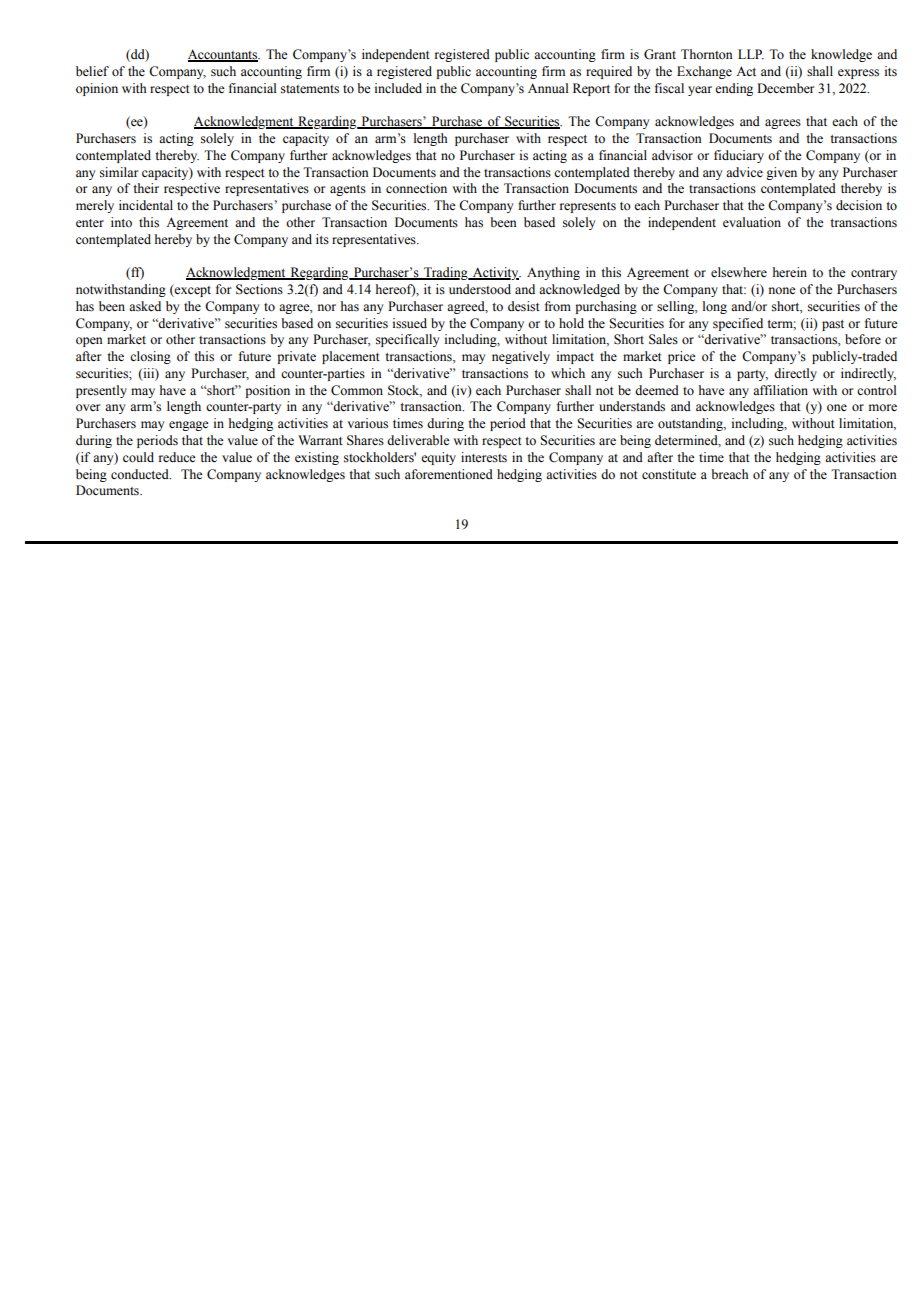  Describe the element at coordinates (751, 54) in the screenshot. I see `LLP` at that location.
